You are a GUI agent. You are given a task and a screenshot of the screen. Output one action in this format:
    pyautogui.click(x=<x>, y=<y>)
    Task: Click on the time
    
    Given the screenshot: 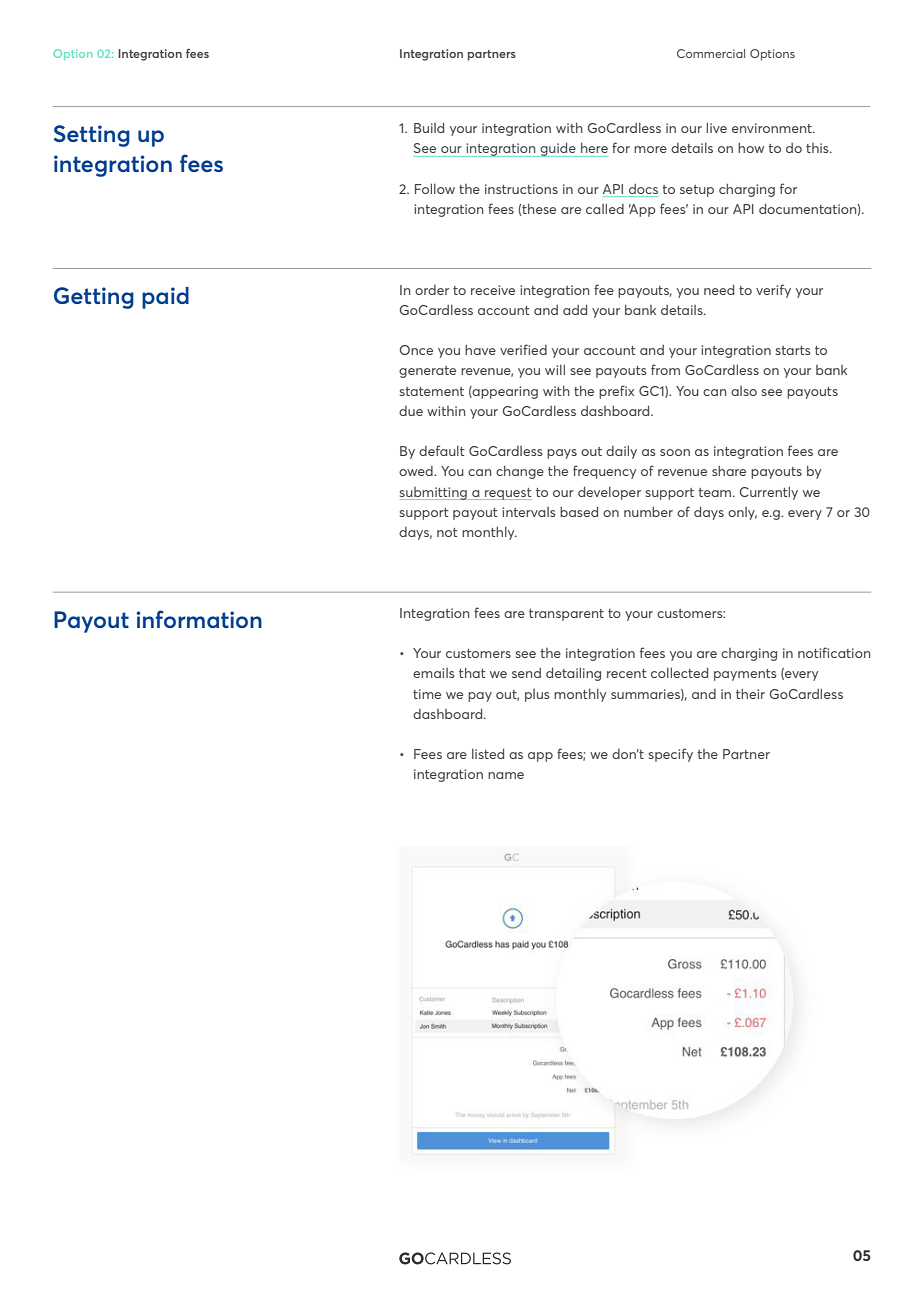 What is the action you would take?
    pyautogui.click(x=427, y=694)
